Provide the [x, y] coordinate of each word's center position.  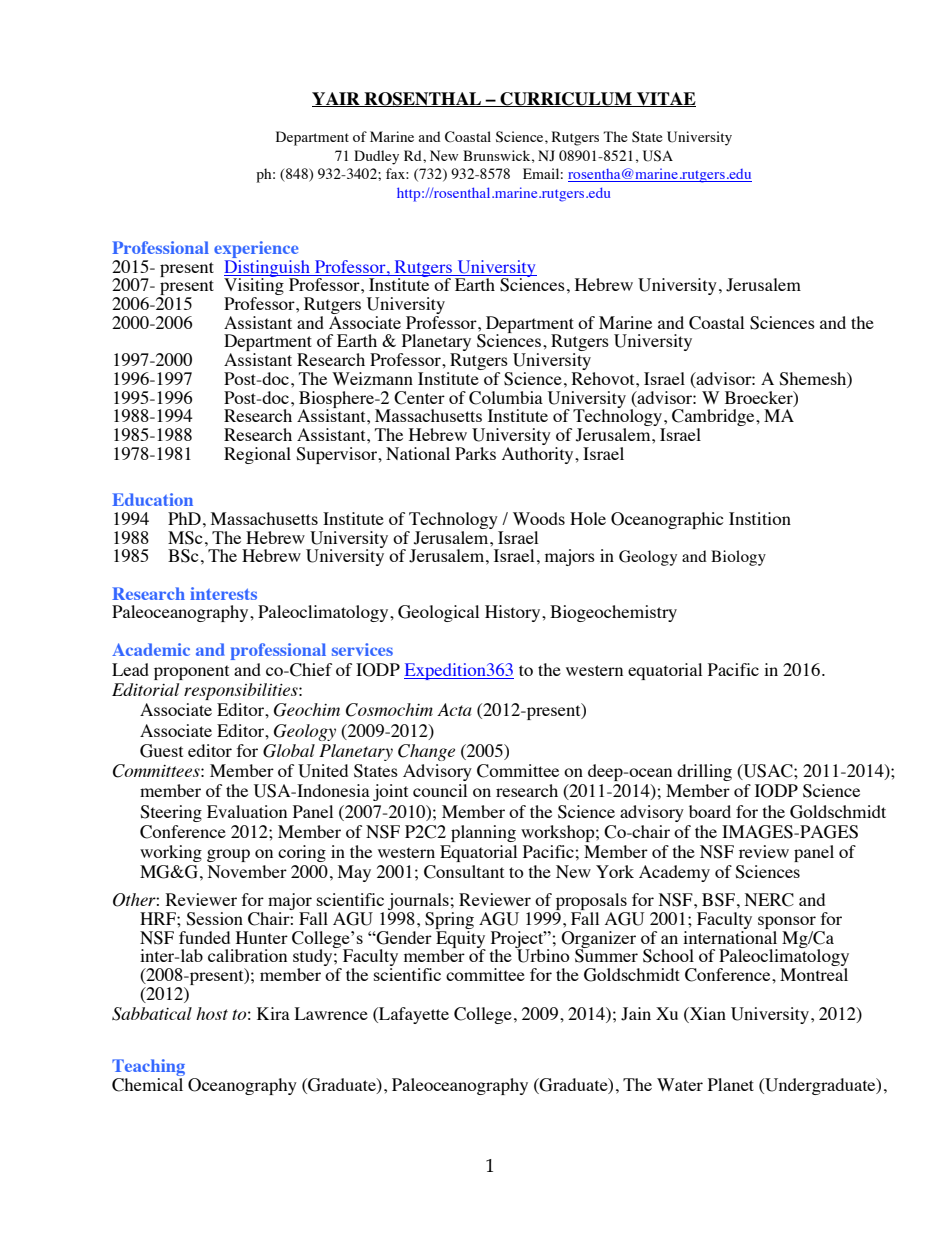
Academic [151, 649]
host [212, 1013]
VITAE [665, 99]
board [710, 811]
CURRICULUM [566, 99]
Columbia [506, 398]
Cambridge [714, 419]
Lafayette [413, 1015]
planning [483, 833]
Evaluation [247, 811]
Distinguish [268, 269]
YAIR [337, 99]
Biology [738, 558]
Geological [438, 613]
